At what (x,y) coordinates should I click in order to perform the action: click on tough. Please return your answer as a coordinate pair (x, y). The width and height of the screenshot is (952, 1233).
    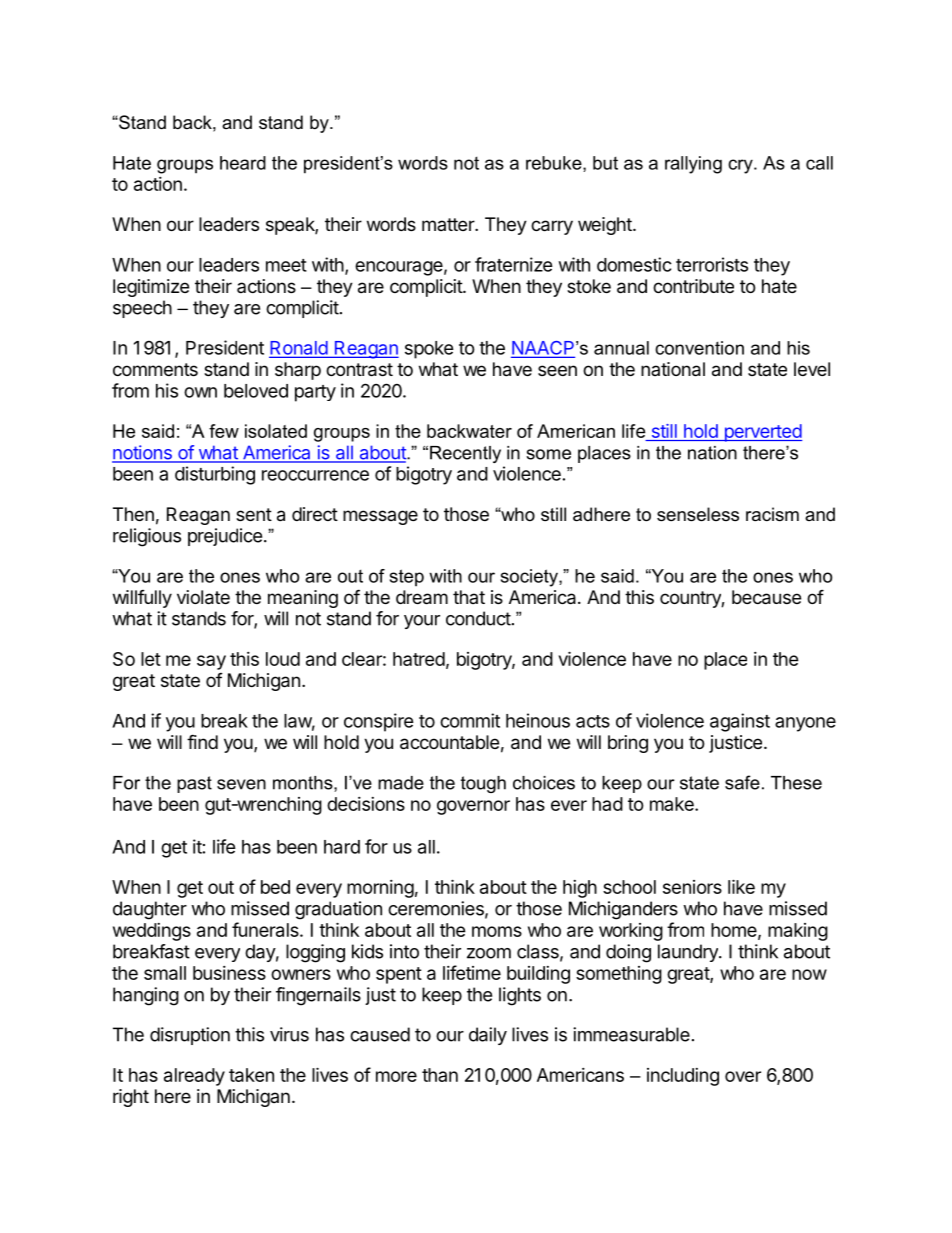
    Looking at the image, I should click on (483, 784).
